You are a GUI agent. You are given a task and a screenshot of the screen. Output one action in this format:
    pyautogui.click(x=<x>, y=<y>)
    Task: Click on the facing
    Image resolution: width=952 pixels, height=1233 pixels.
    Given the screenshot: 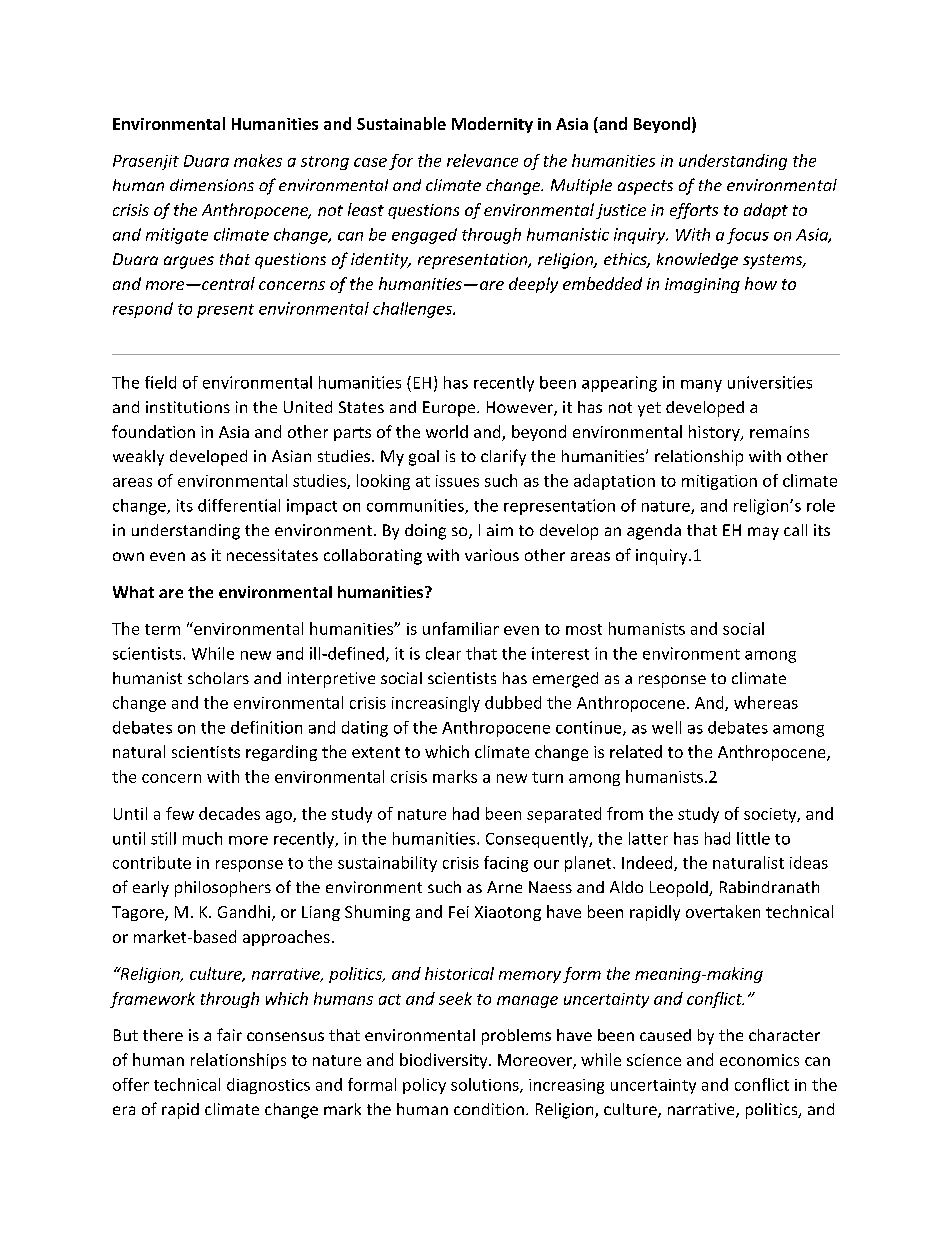 What is the action you would take?
    pyautogui.click(x=506, y=864)
